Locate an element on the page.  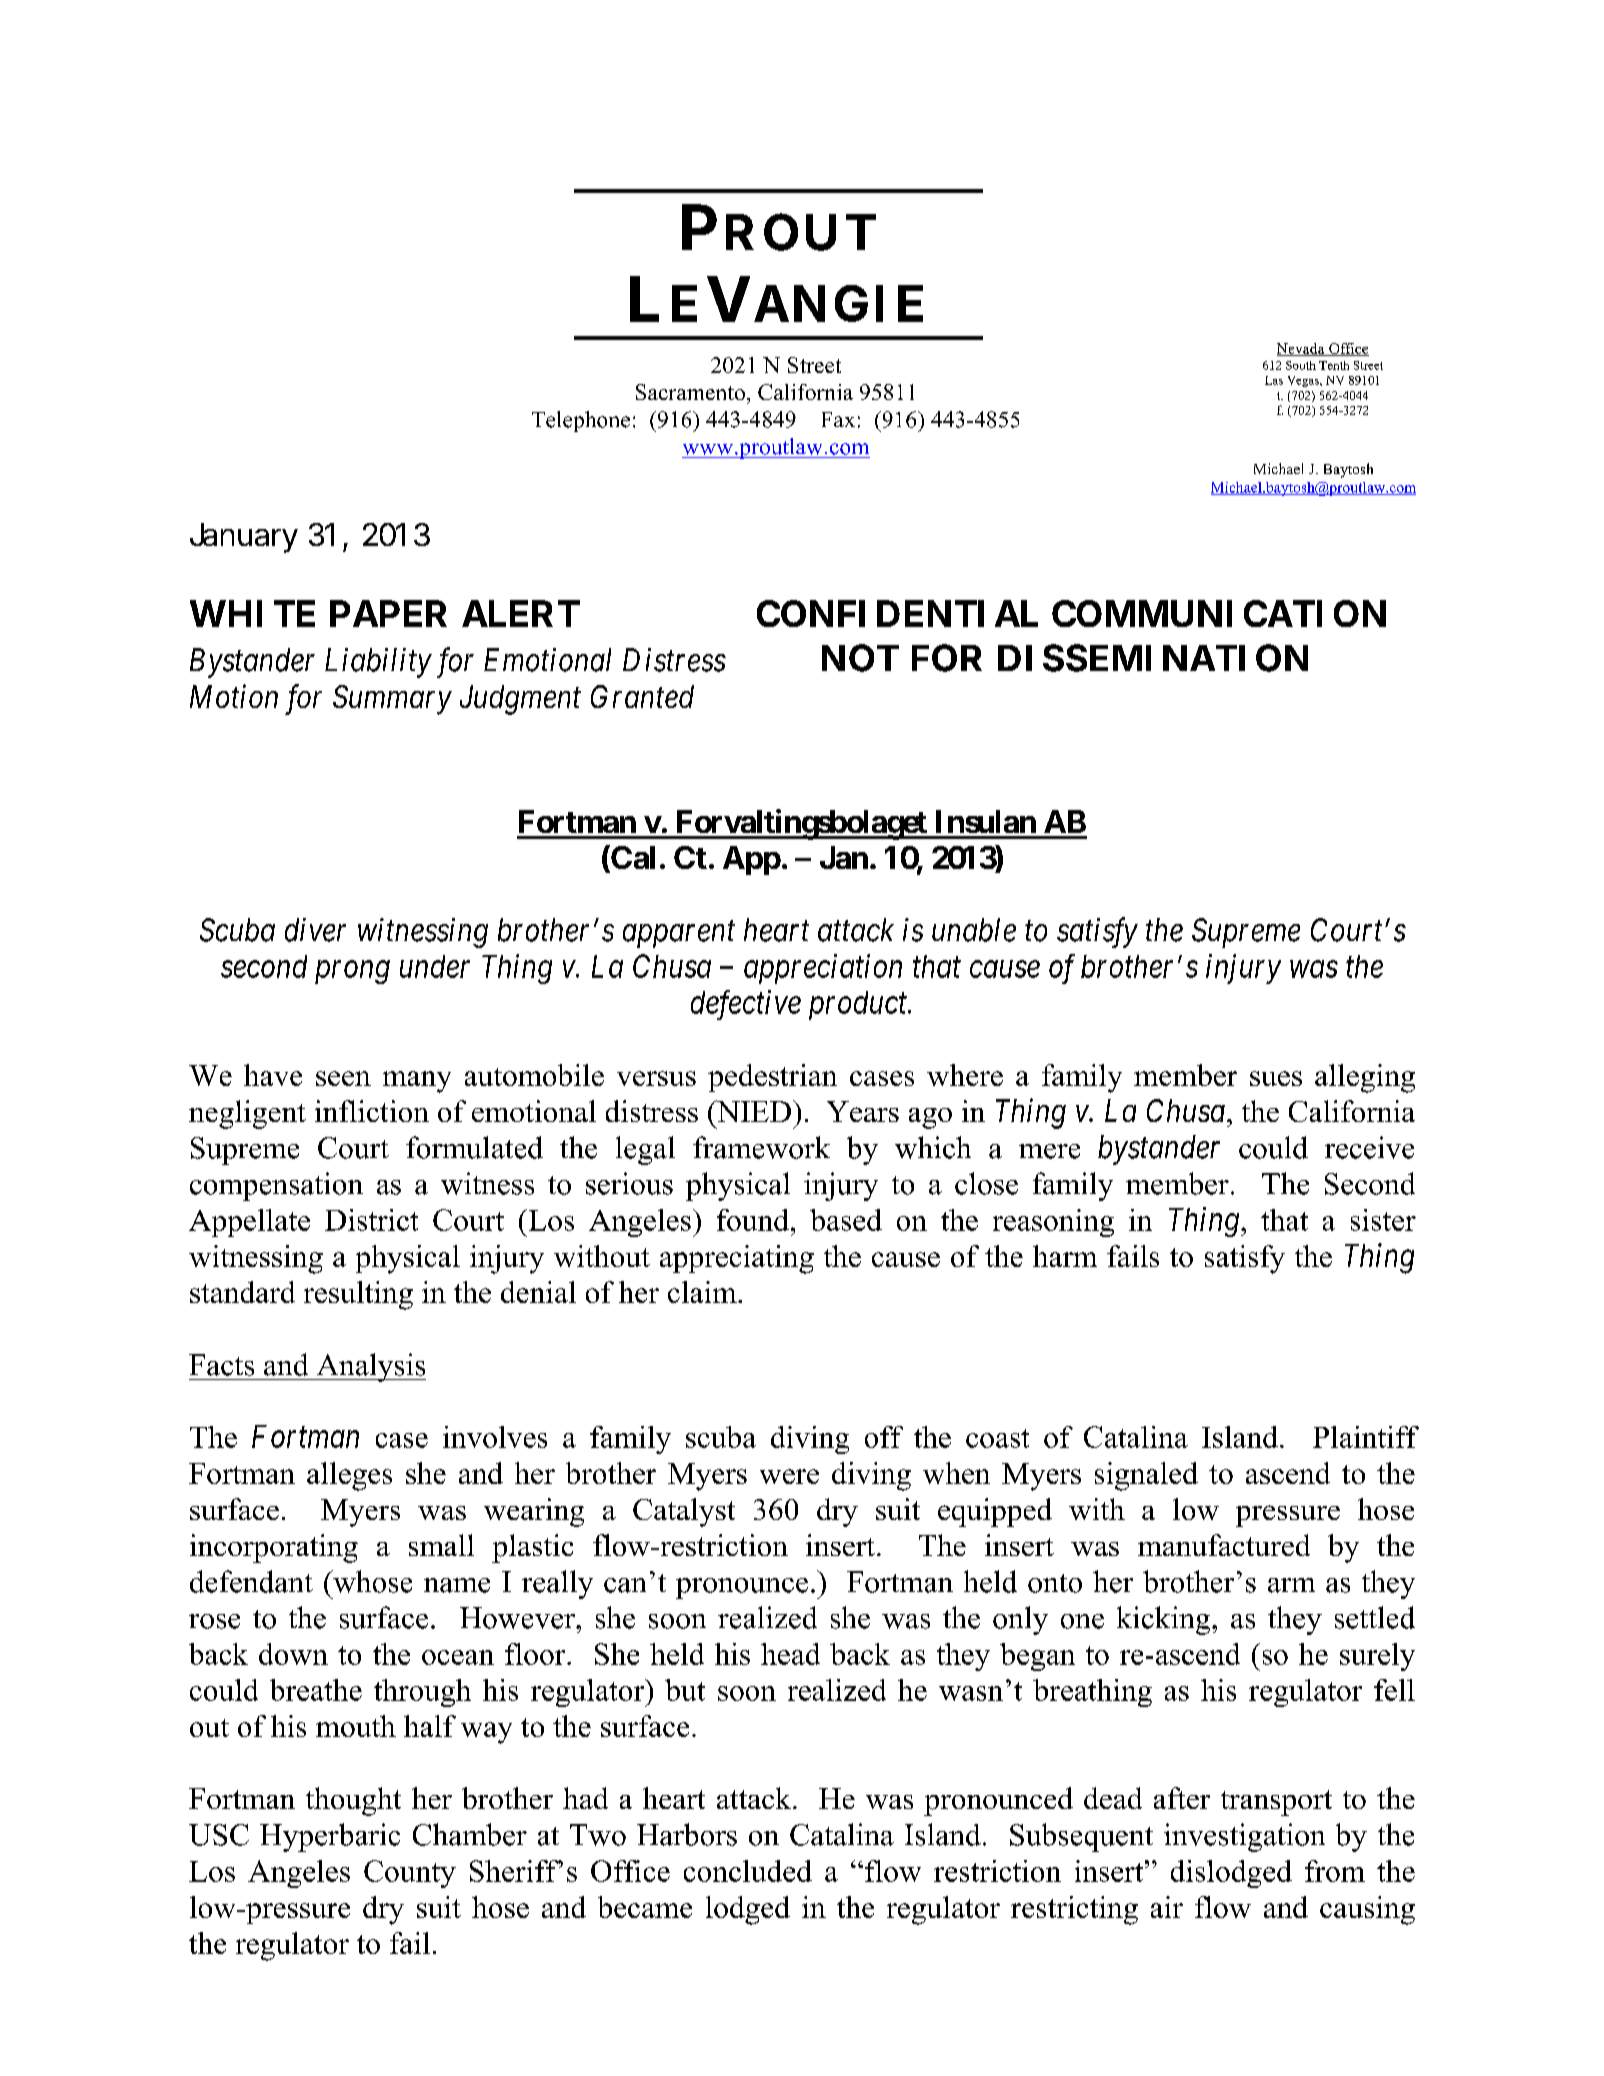
Telephone is located at coordinates (581, 421).
